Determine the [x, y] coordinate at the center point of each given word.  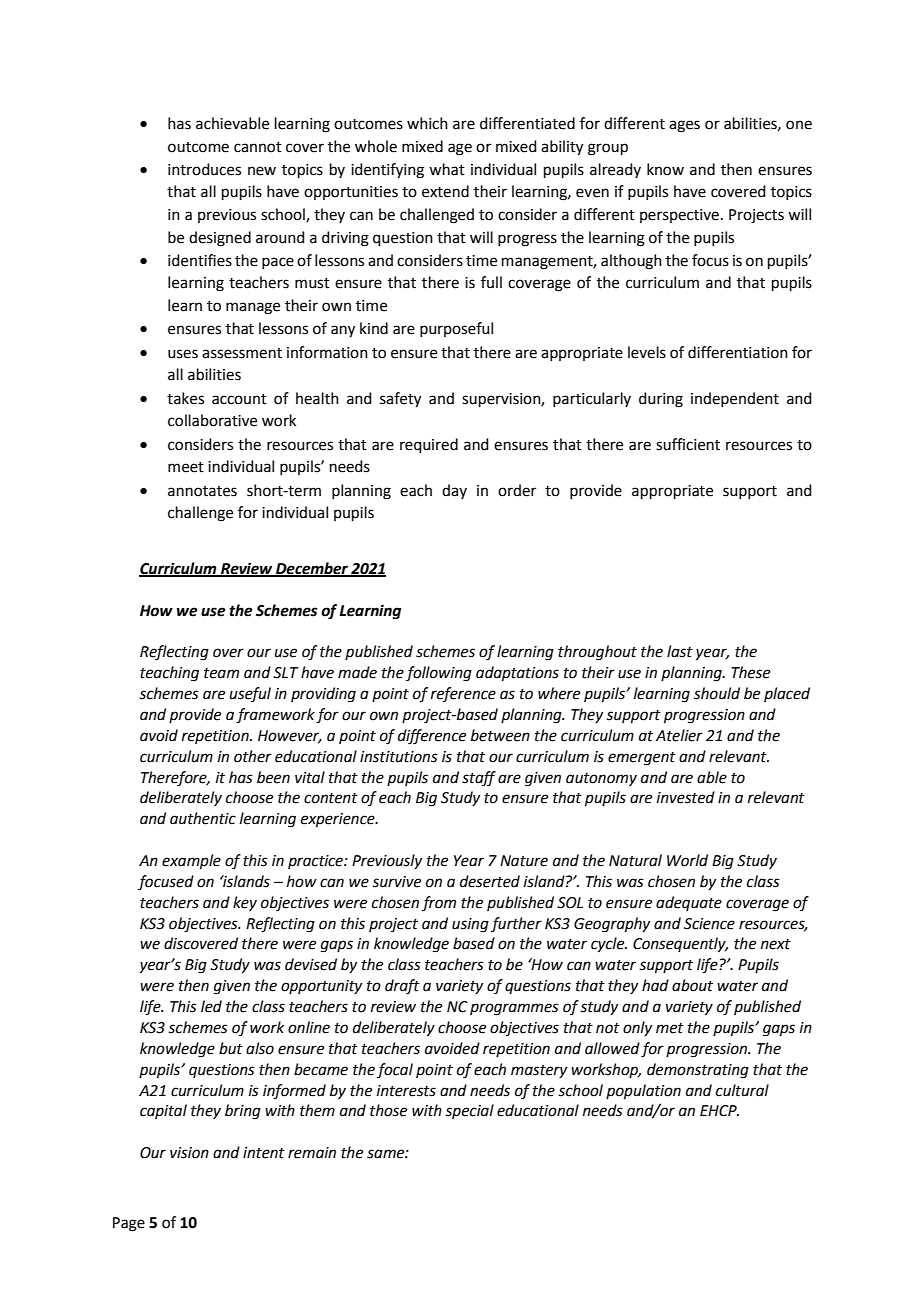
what [447, 169]
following [439, 674]
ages [684, 126]
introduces [204, 169]
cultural [742, 1090]
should [717, 693]
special [469, 1111]
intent [264, 1153]
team [221, 673]
